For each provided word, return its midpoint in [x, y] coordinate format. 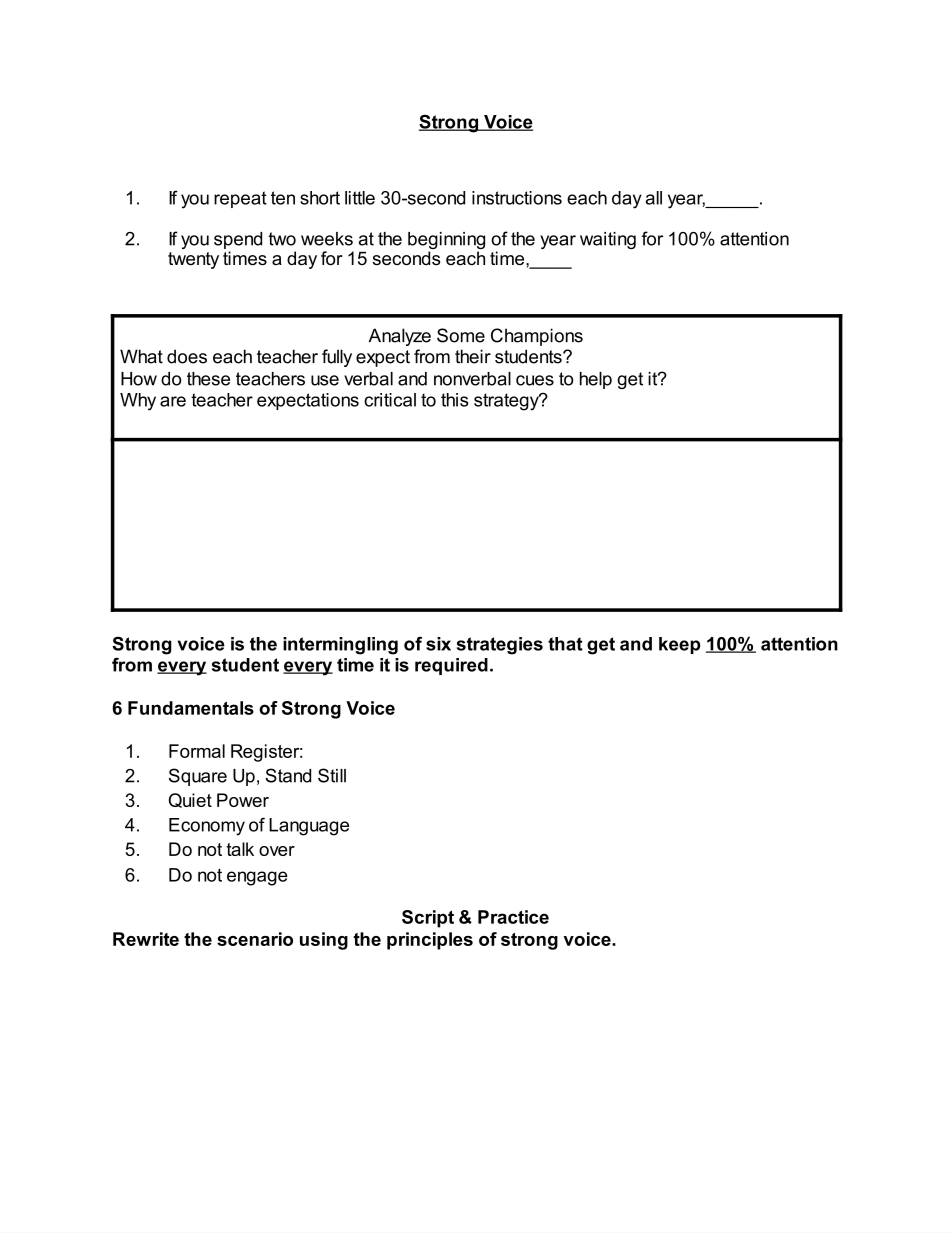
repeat [240, 199]
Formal [197, 751]
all [654, 198]
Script [428, 919]
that [565, 644]
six [438, 644]
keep [680, 645]
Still [332, 775]
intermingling [340, 646]
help [596, 380]
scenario [255, 939]
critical [390, 400]
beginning [446, 242]
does [187, 356]
